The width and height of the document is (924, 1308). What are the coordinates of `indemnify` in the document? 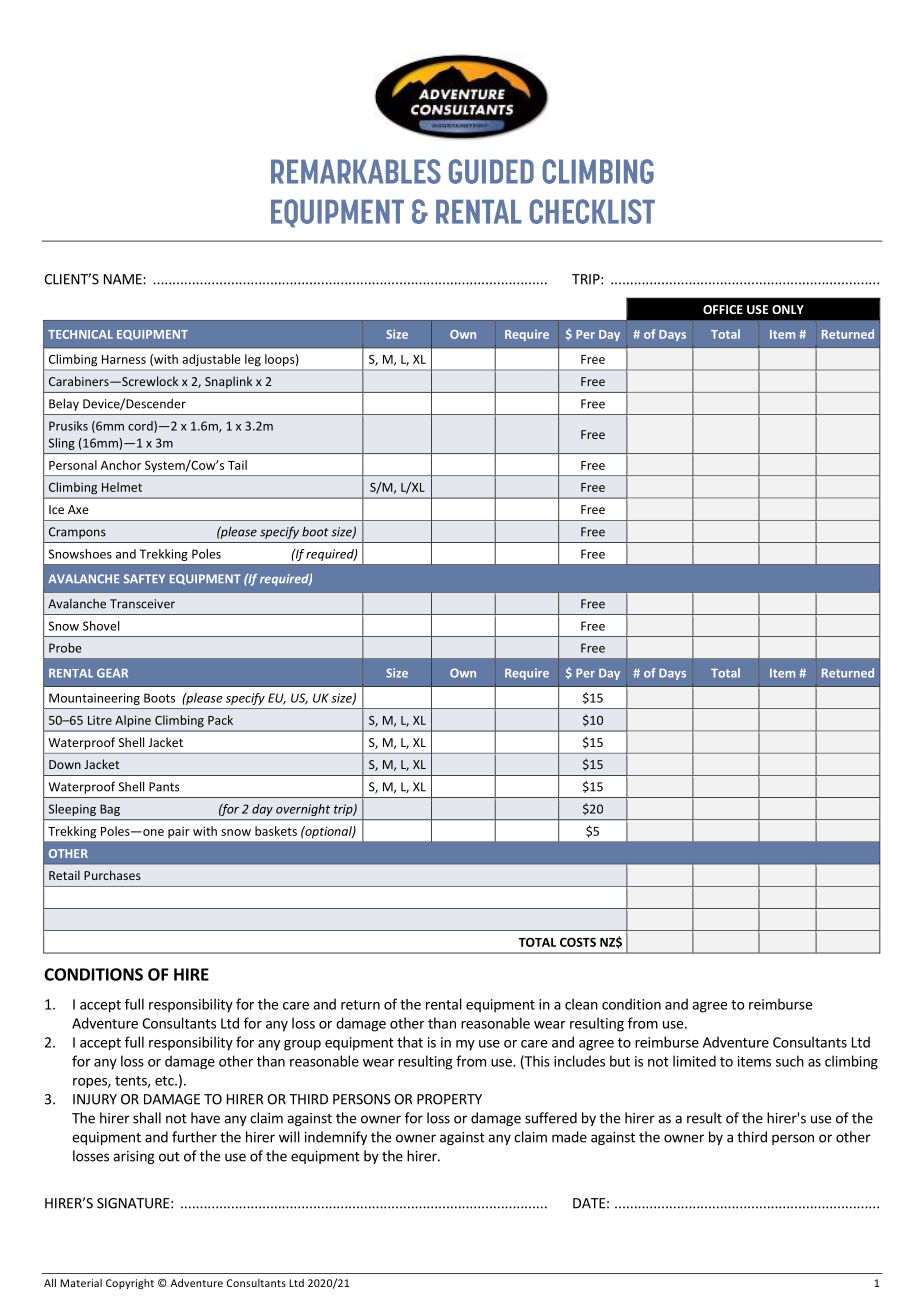 It's located at (336, 1138).
